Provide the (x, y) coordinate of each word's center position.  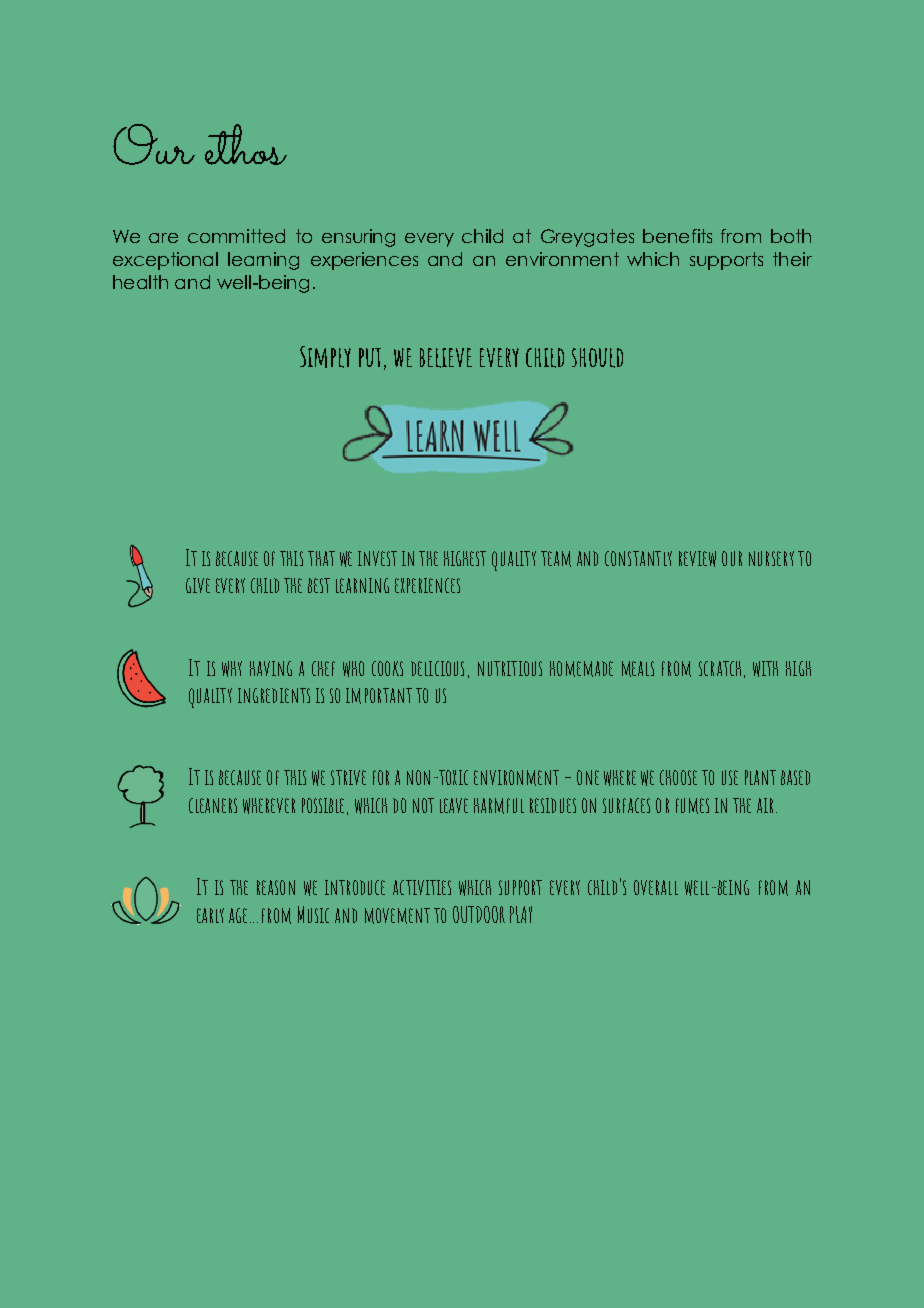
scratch (720, 668)
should (597, 358)
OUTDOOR (479, 914)
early (210, 915)
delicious (437, 668)
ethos (246, 144)
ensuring (358, 238)
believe (446, 358)
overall (656, 887)
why (232, 669)
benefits (677, 236)
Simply (325, 357)
